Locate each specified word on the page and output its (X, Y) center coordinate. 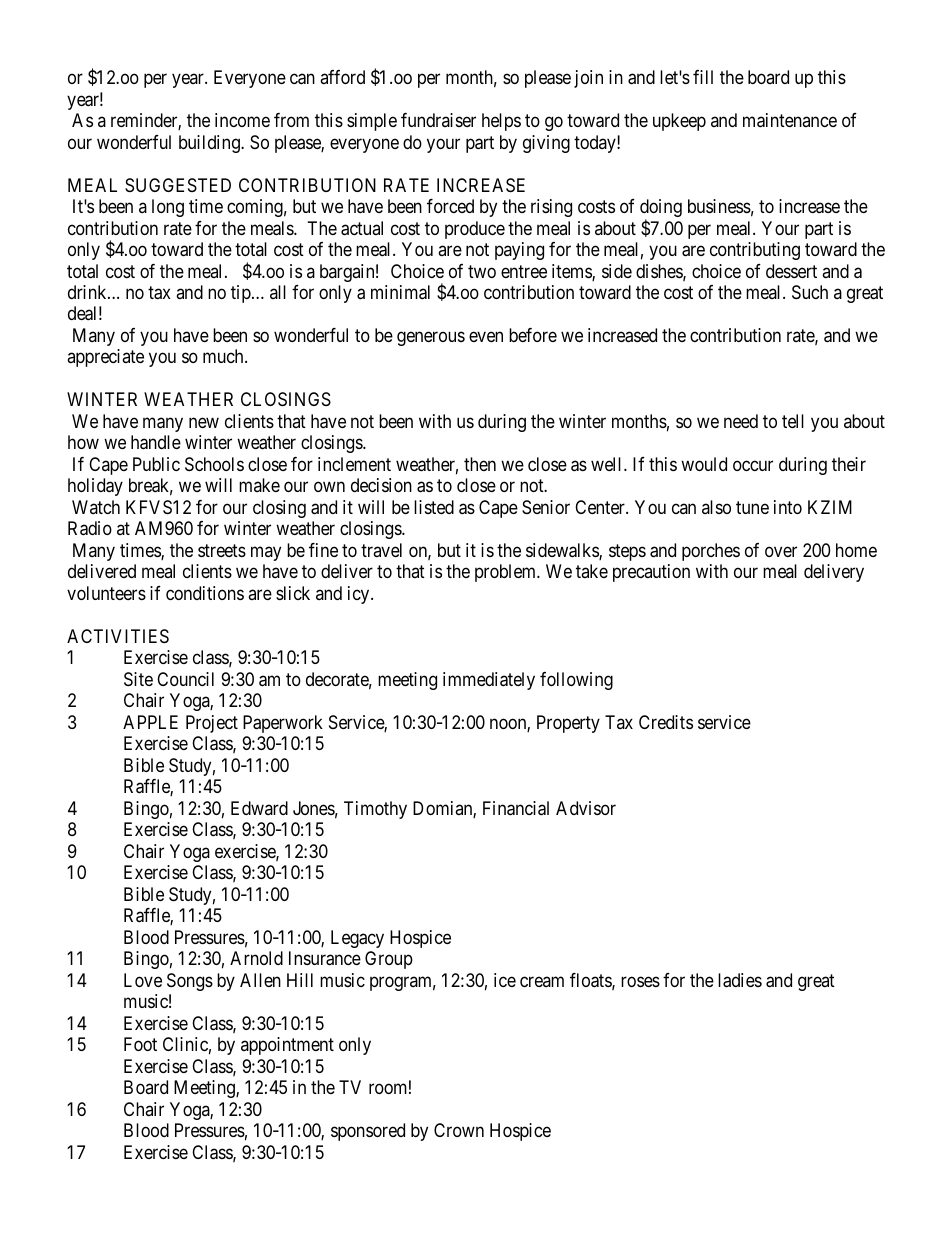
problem (507, 573)
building (210, 144)
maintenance (790, 120)
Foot (140, 1044)
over (781, 551)
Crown (459, 1130)
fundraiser (438, 120)
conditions (205, 593)
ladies (740, 980)
